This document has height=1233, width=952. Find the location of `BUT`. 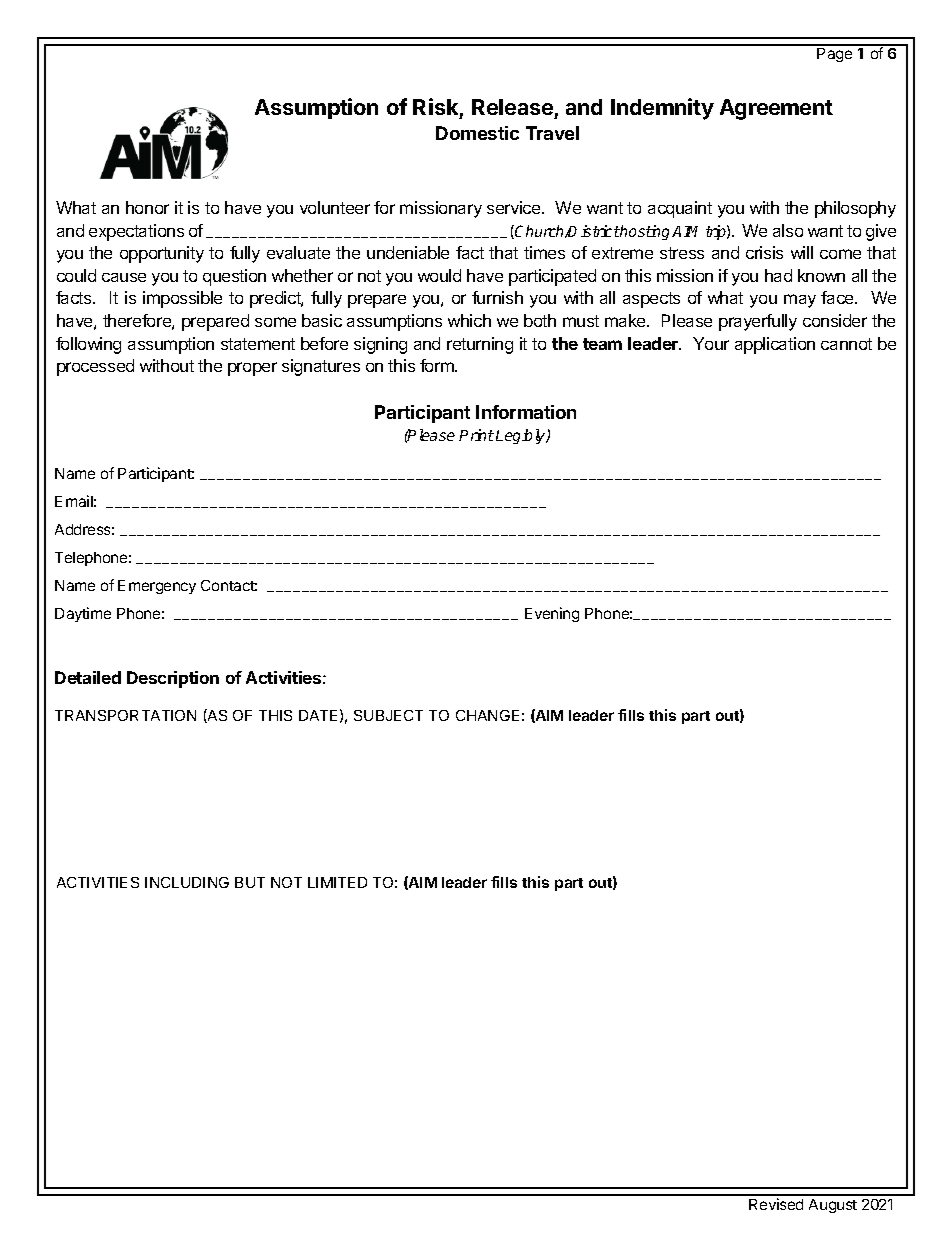

BUT is located at coordinates (250, 882).
